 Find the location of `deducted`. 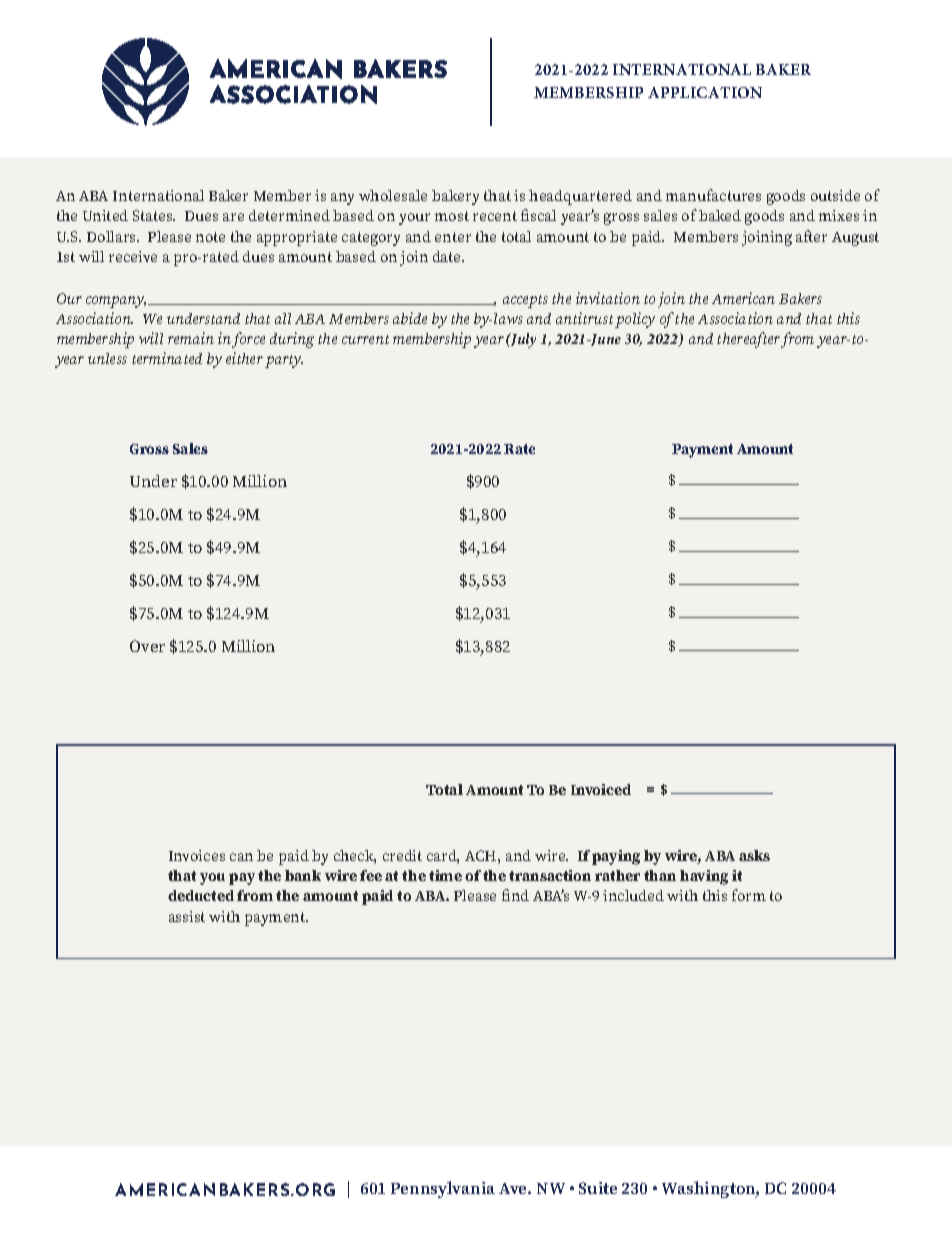

deducted is located at coordinates (201, 895).
